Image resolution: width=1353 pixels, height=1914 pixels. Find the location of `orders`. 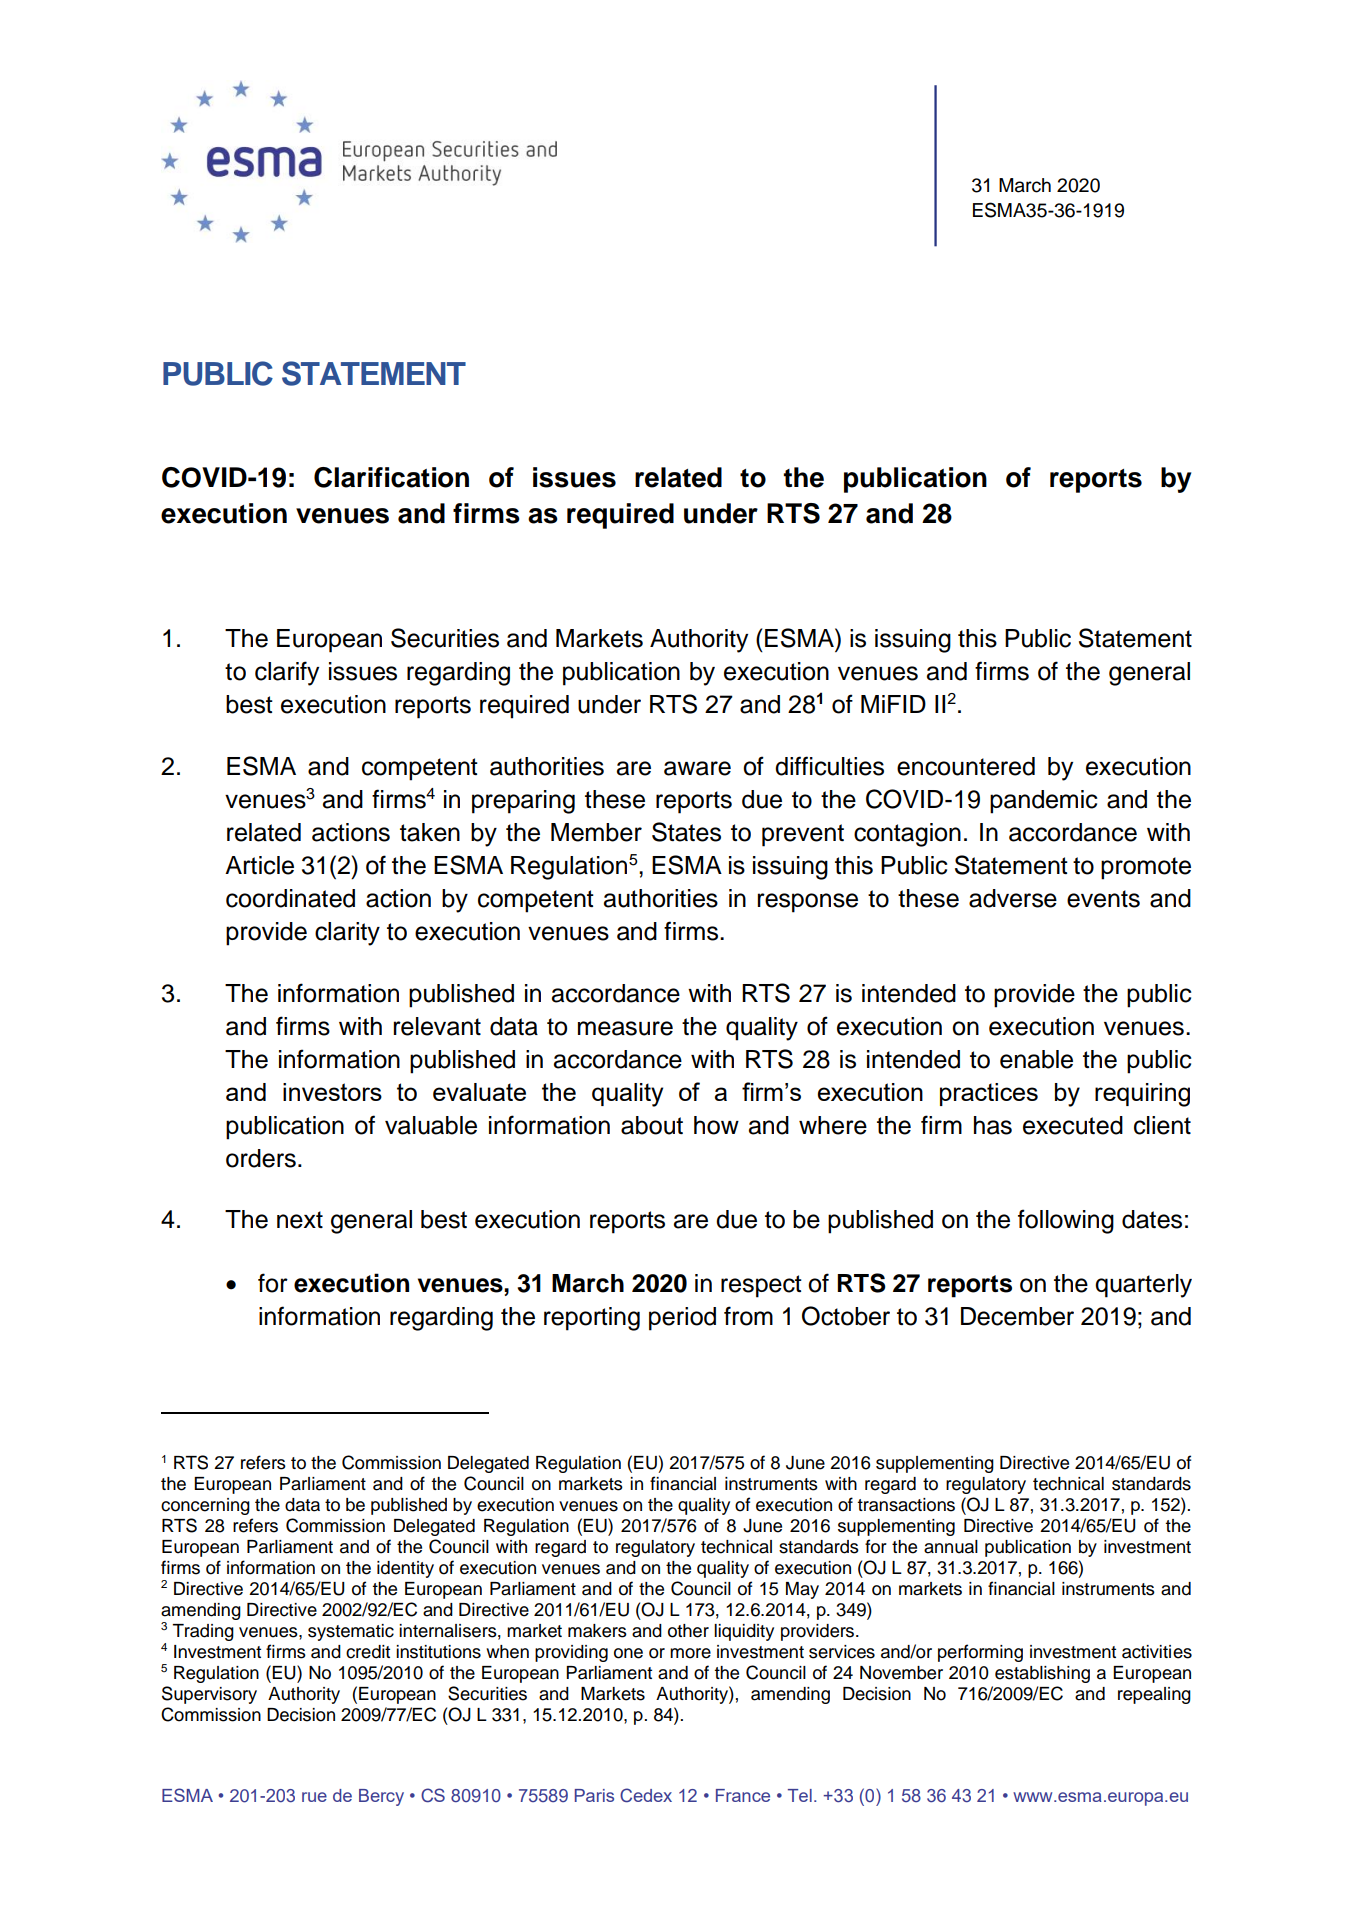

orders is located at coordinates (261, 1158).
